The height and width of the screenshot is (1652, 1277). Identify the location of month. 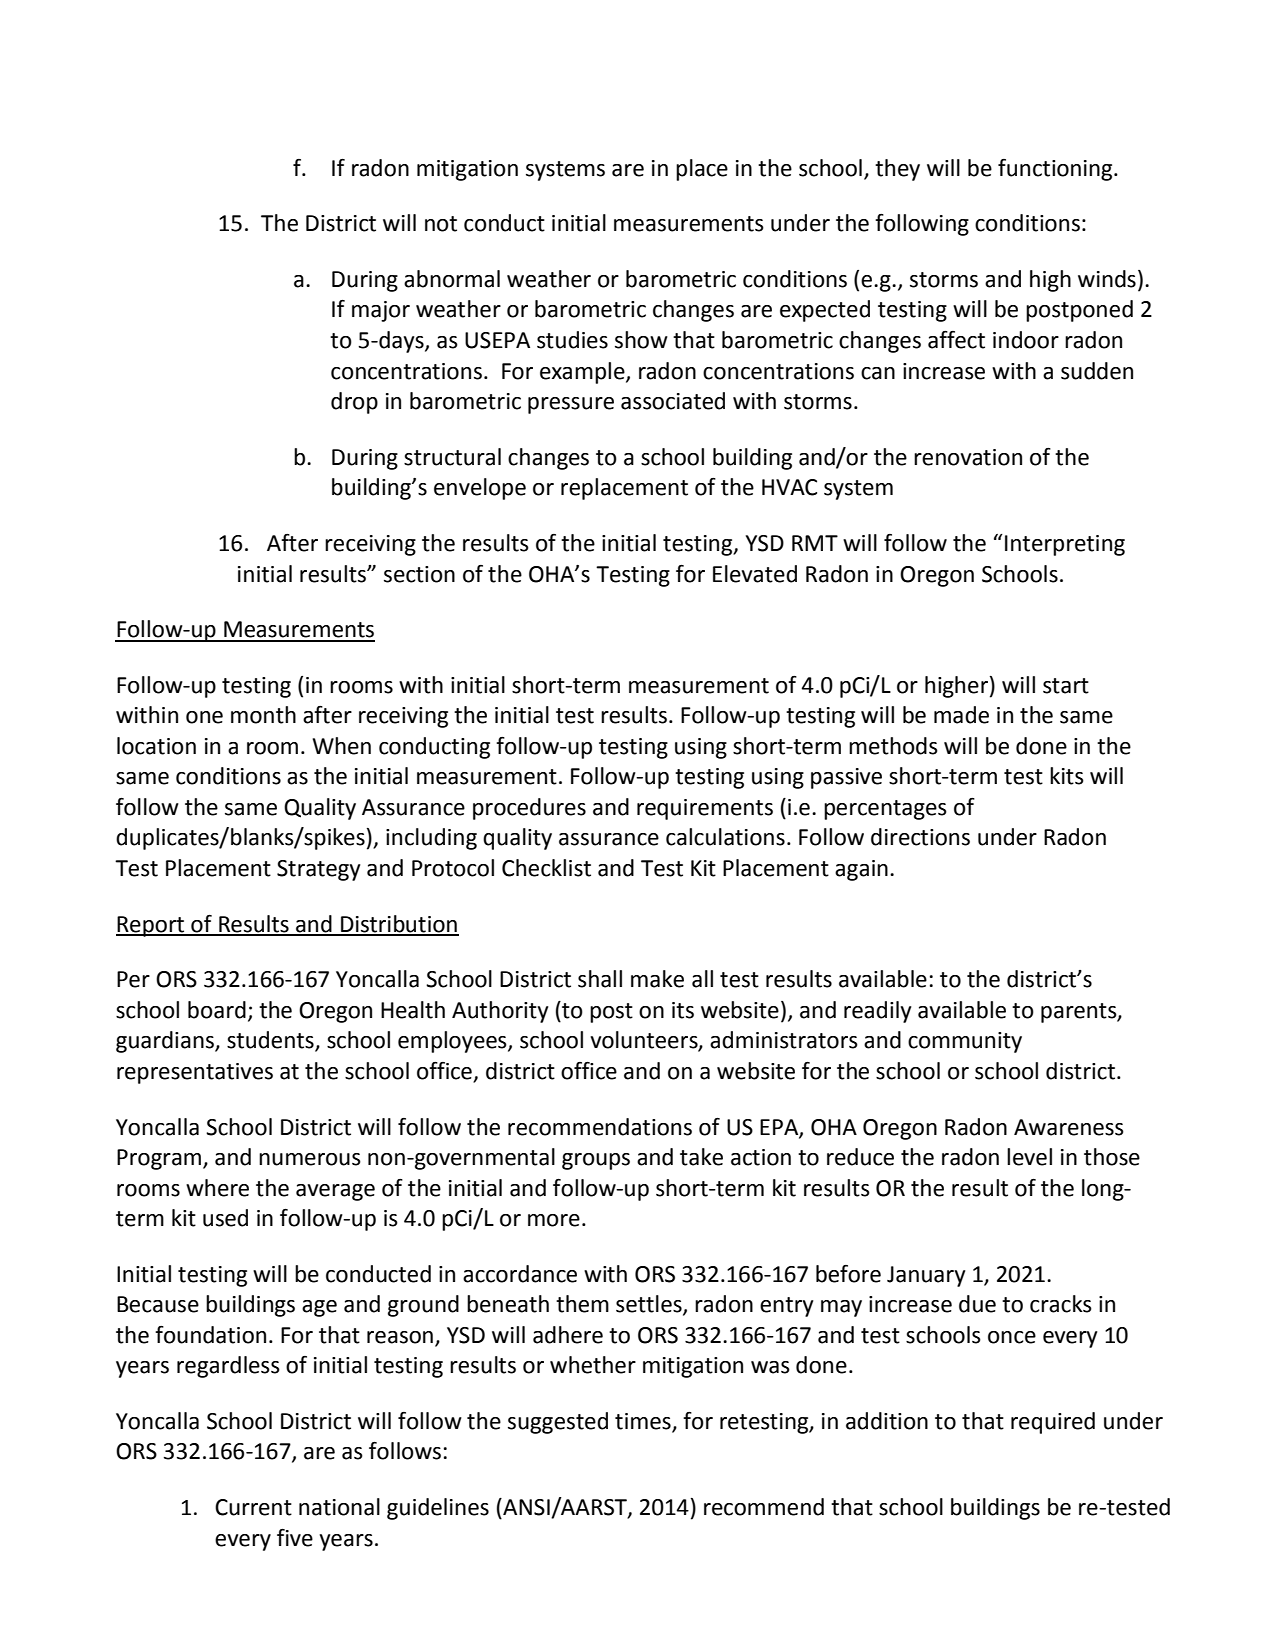
(263, 715).
